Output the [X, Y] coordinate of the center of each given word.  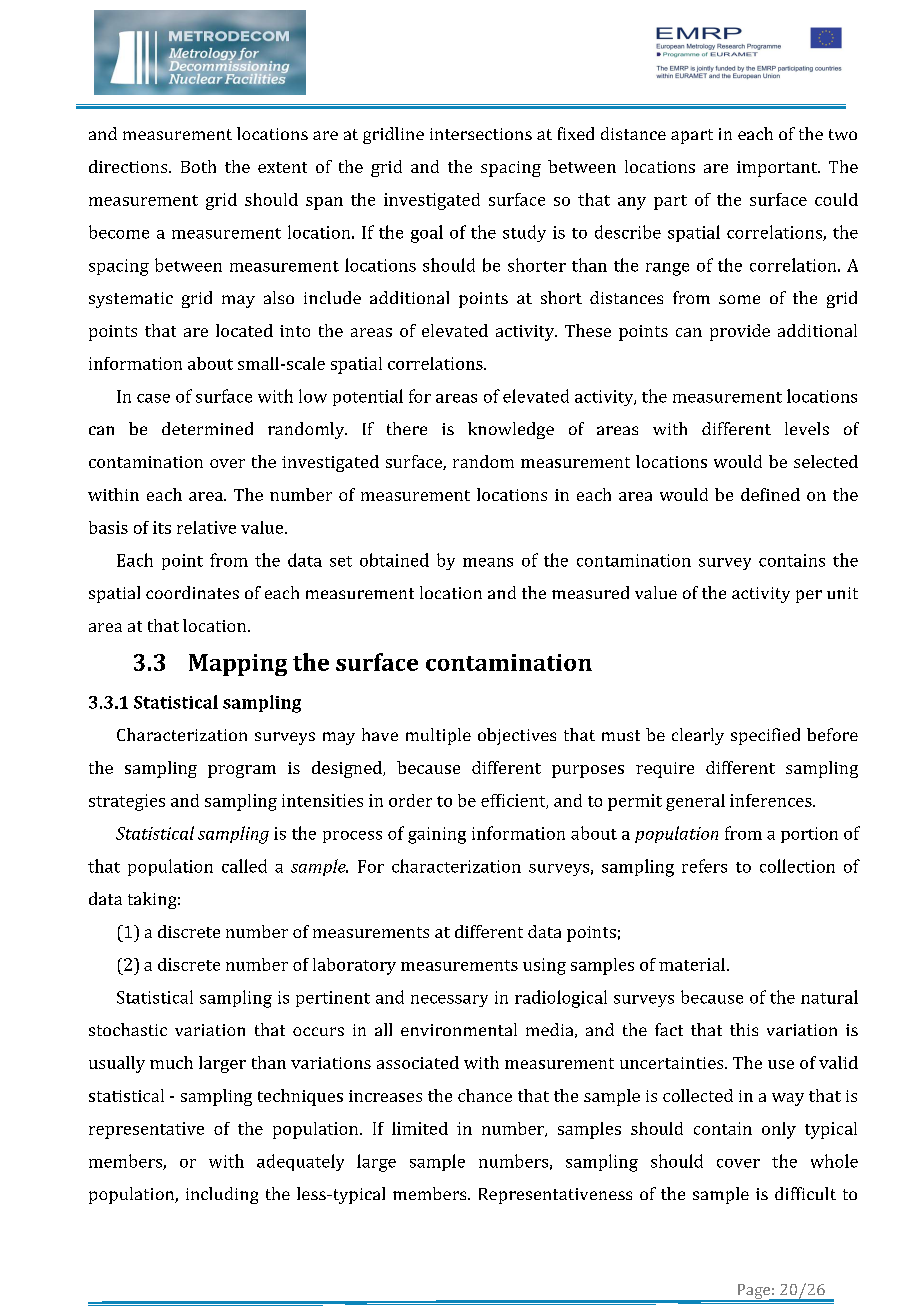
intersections [481, 134]
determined [207, 428]
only [779, 1130]
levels [807, 428]
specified [765, 736]
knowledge [511, 430]
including [222, 1195]
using [544, 966]
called [244, 866]
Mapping [238, 665]
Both [198, 166]
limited [420, 1128]
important [778, 169]
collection [797, 866]
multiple [438, 736]
